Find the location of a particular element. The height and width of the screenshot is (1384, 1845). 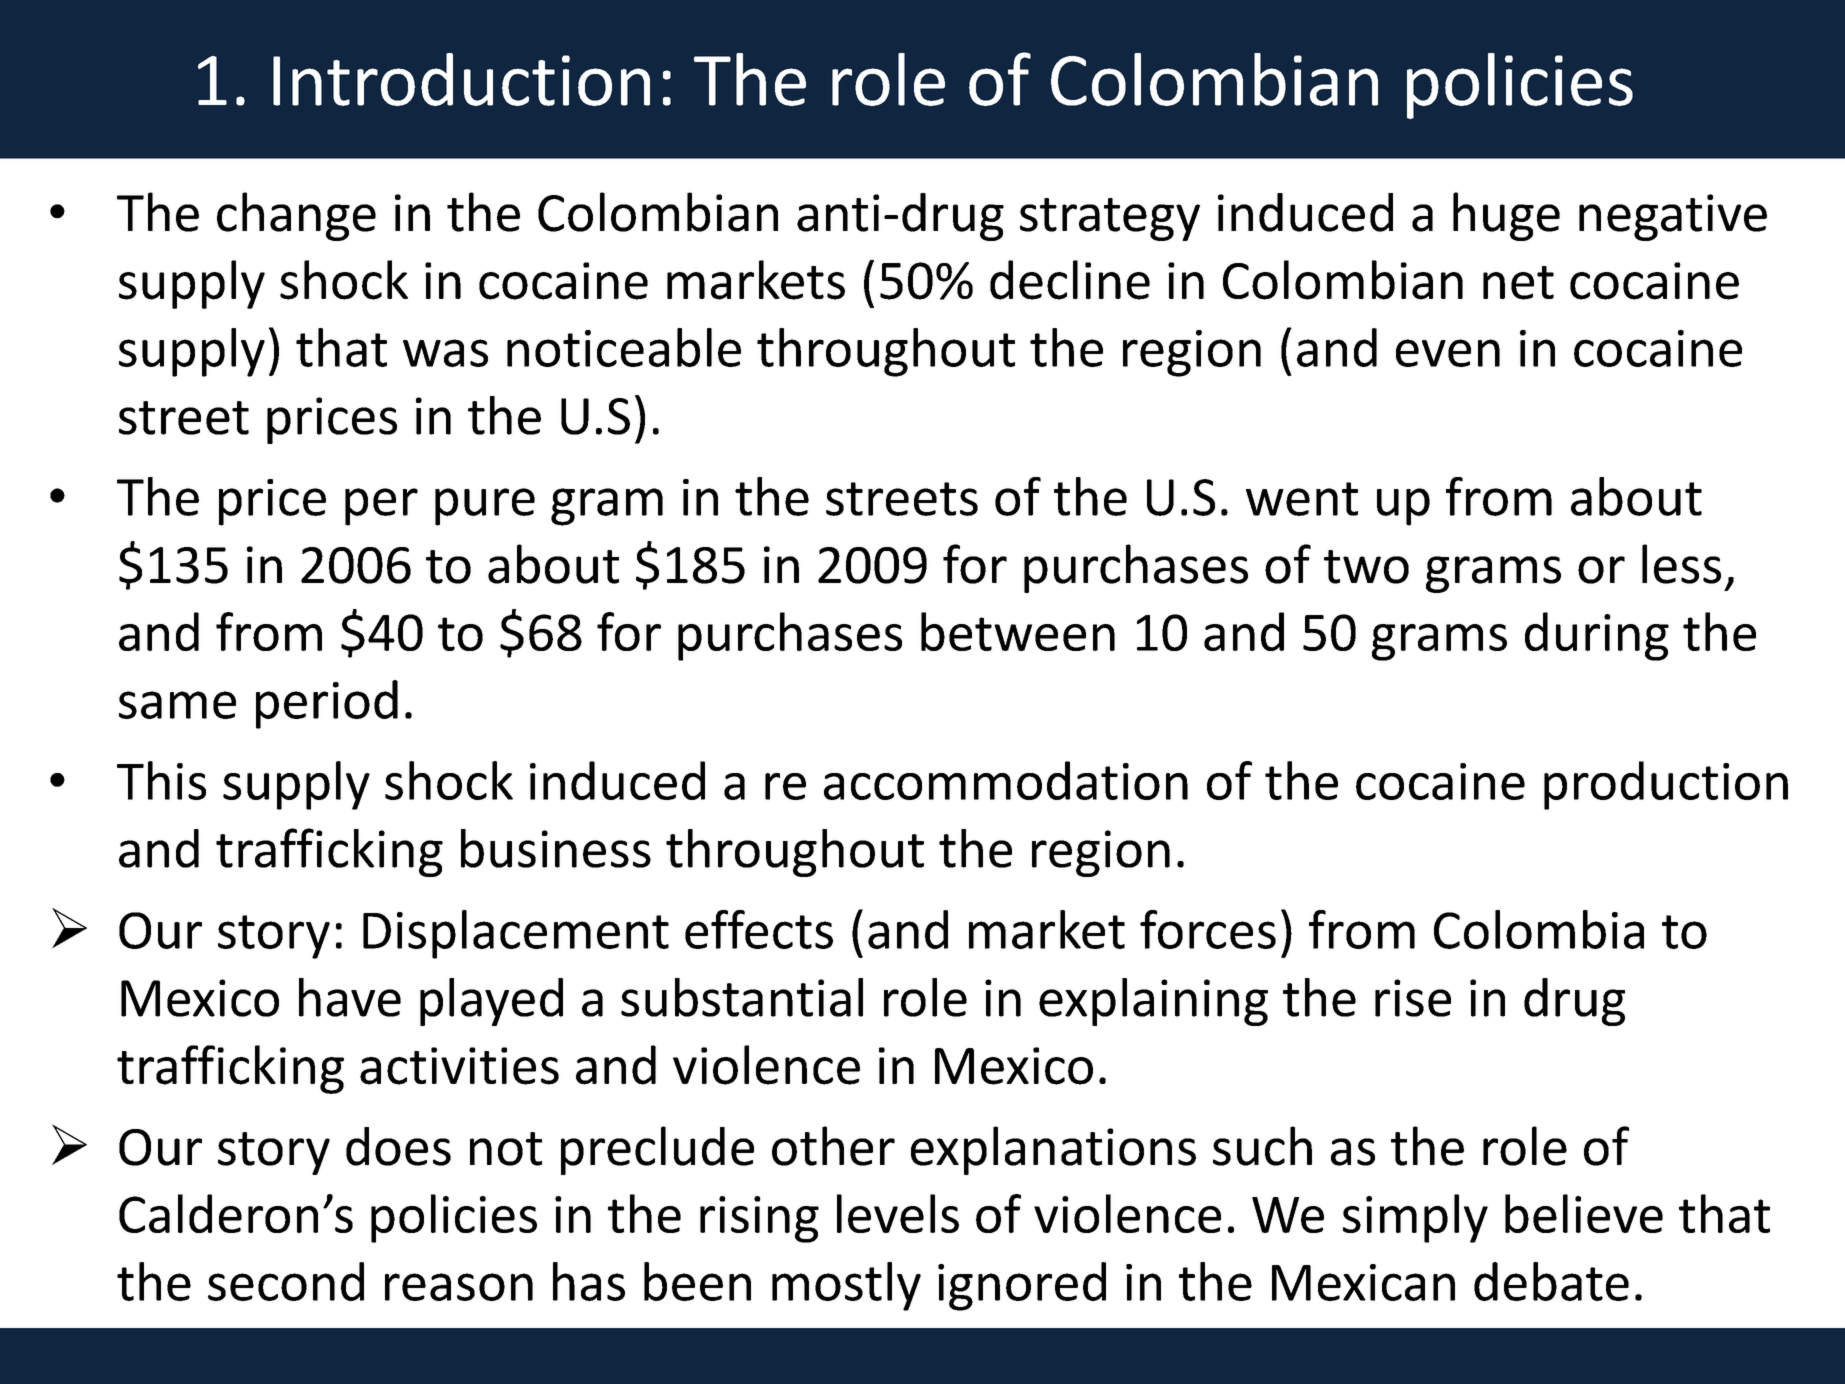

huge is located at coordinates (1506, 216).
